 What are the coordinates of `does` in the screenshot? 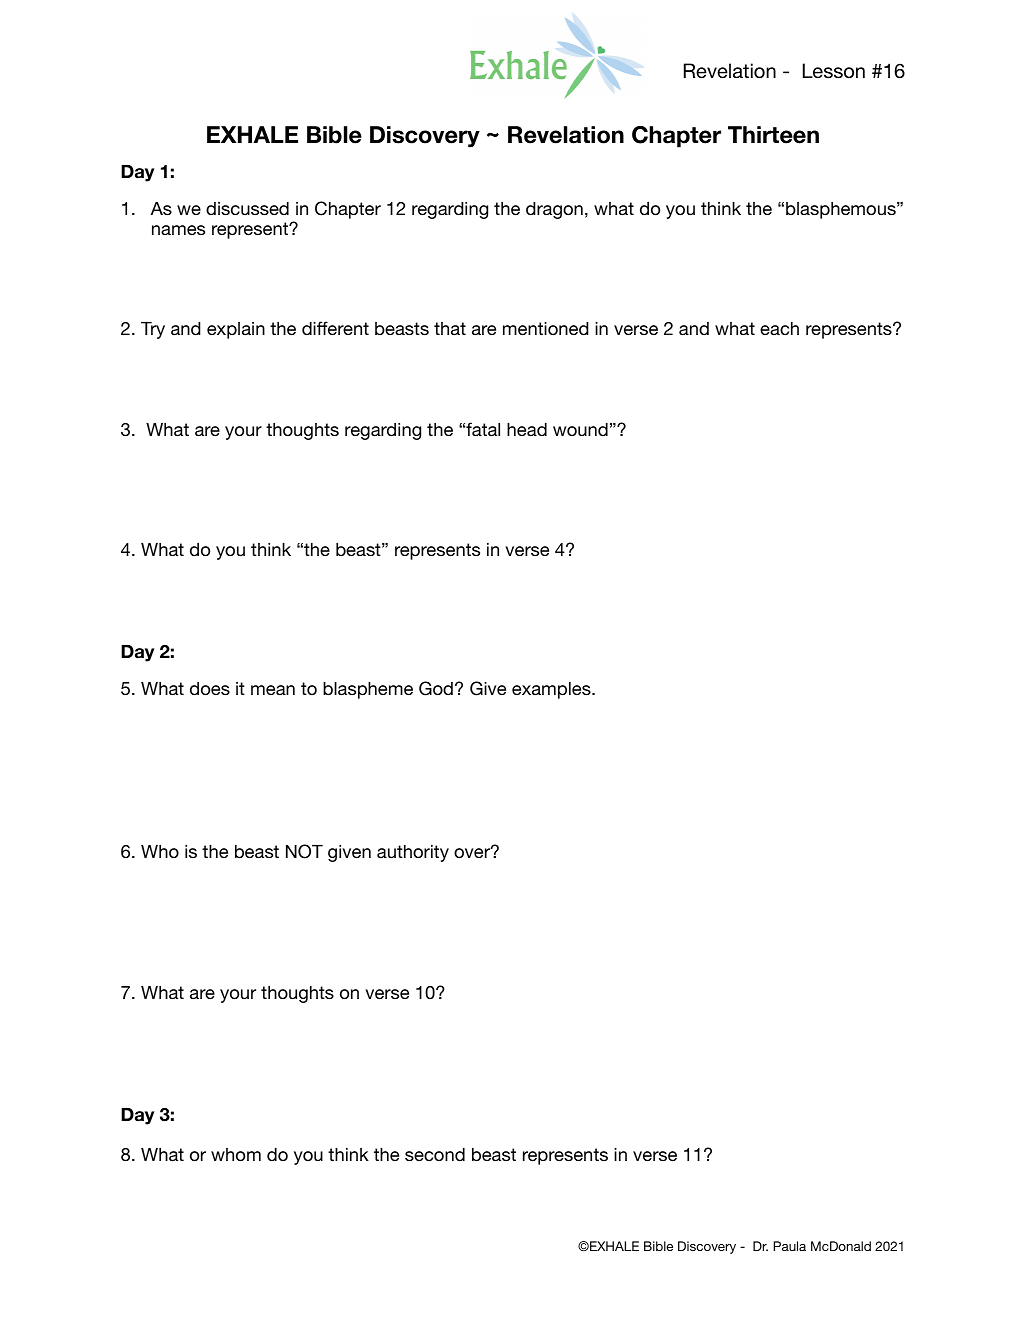 It's located at (210, 688).
